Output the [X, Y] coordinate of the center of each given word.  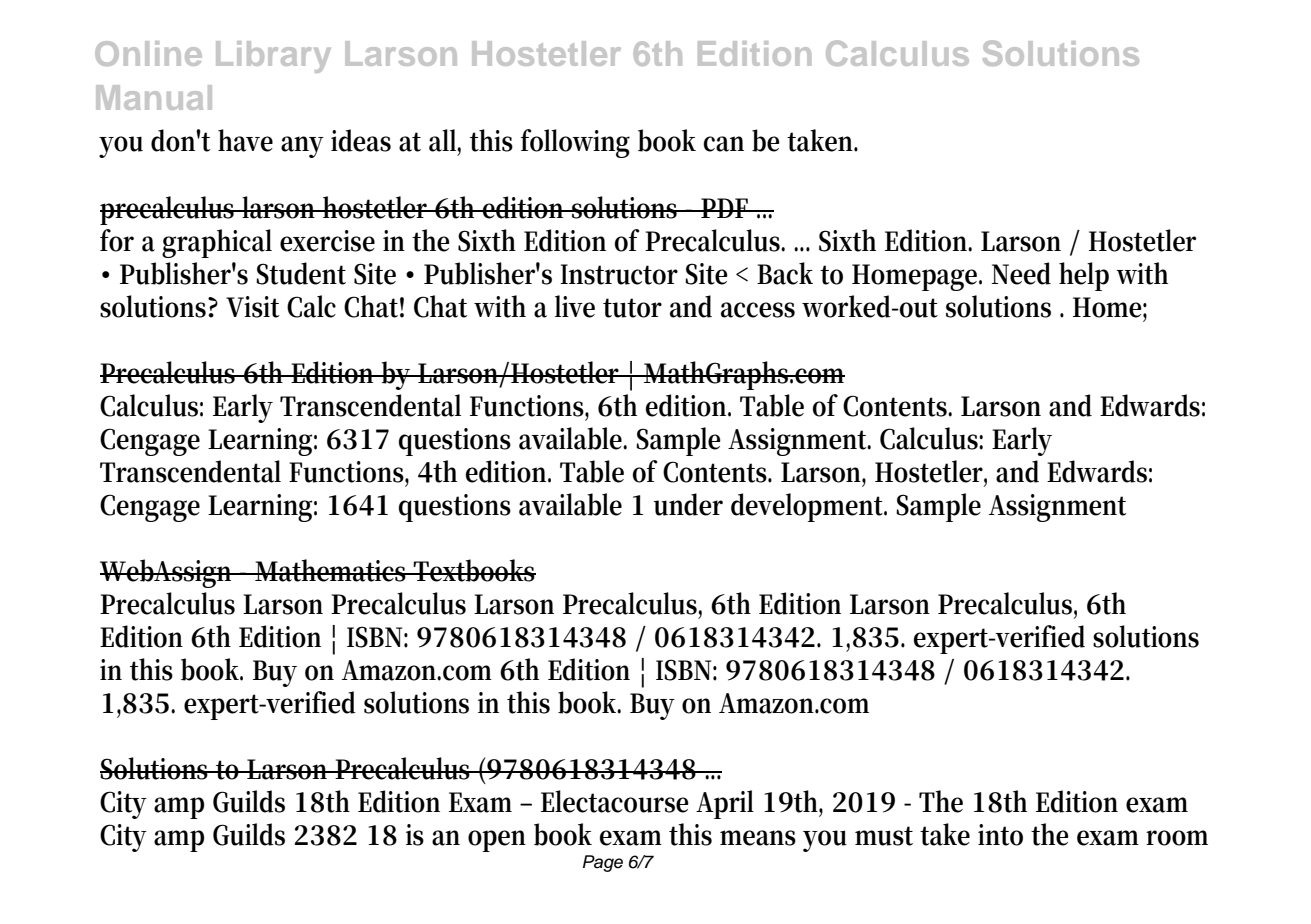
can [723, 144]
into [1000, 835]
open [497, 841]
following [575, 143]
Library [273, 57]
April [725, 804]
